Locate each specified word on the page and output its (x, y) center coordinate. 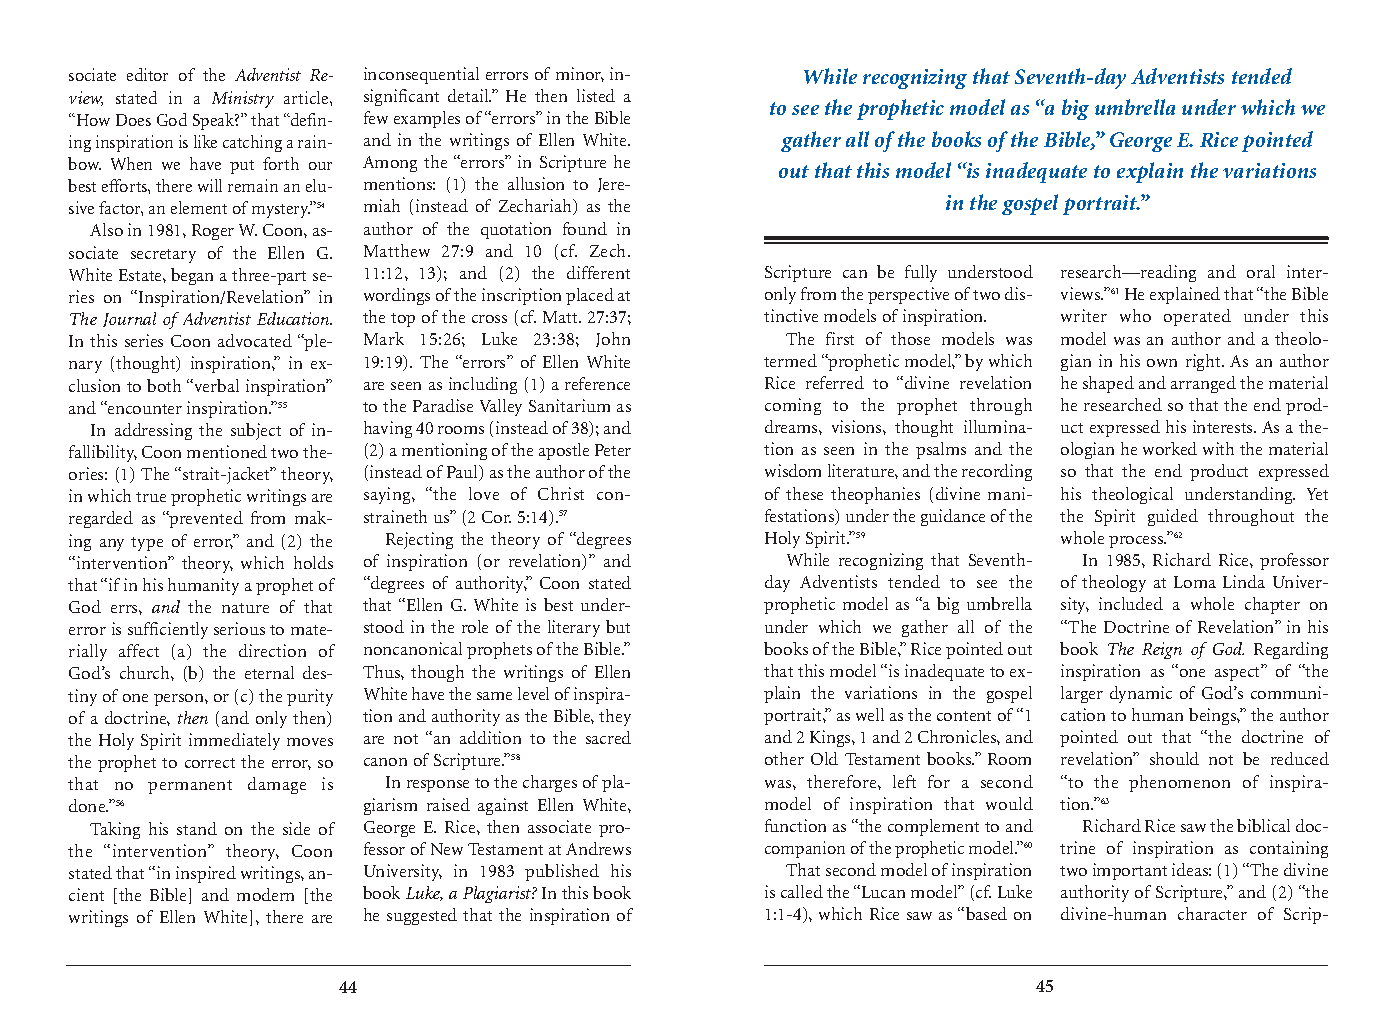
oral (1261, 271)
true (151, 497)
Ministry (243, 99)
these (804, 493)
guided (1173, 517)
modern (265, 894)
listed (596, 95)
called (802, 891)
